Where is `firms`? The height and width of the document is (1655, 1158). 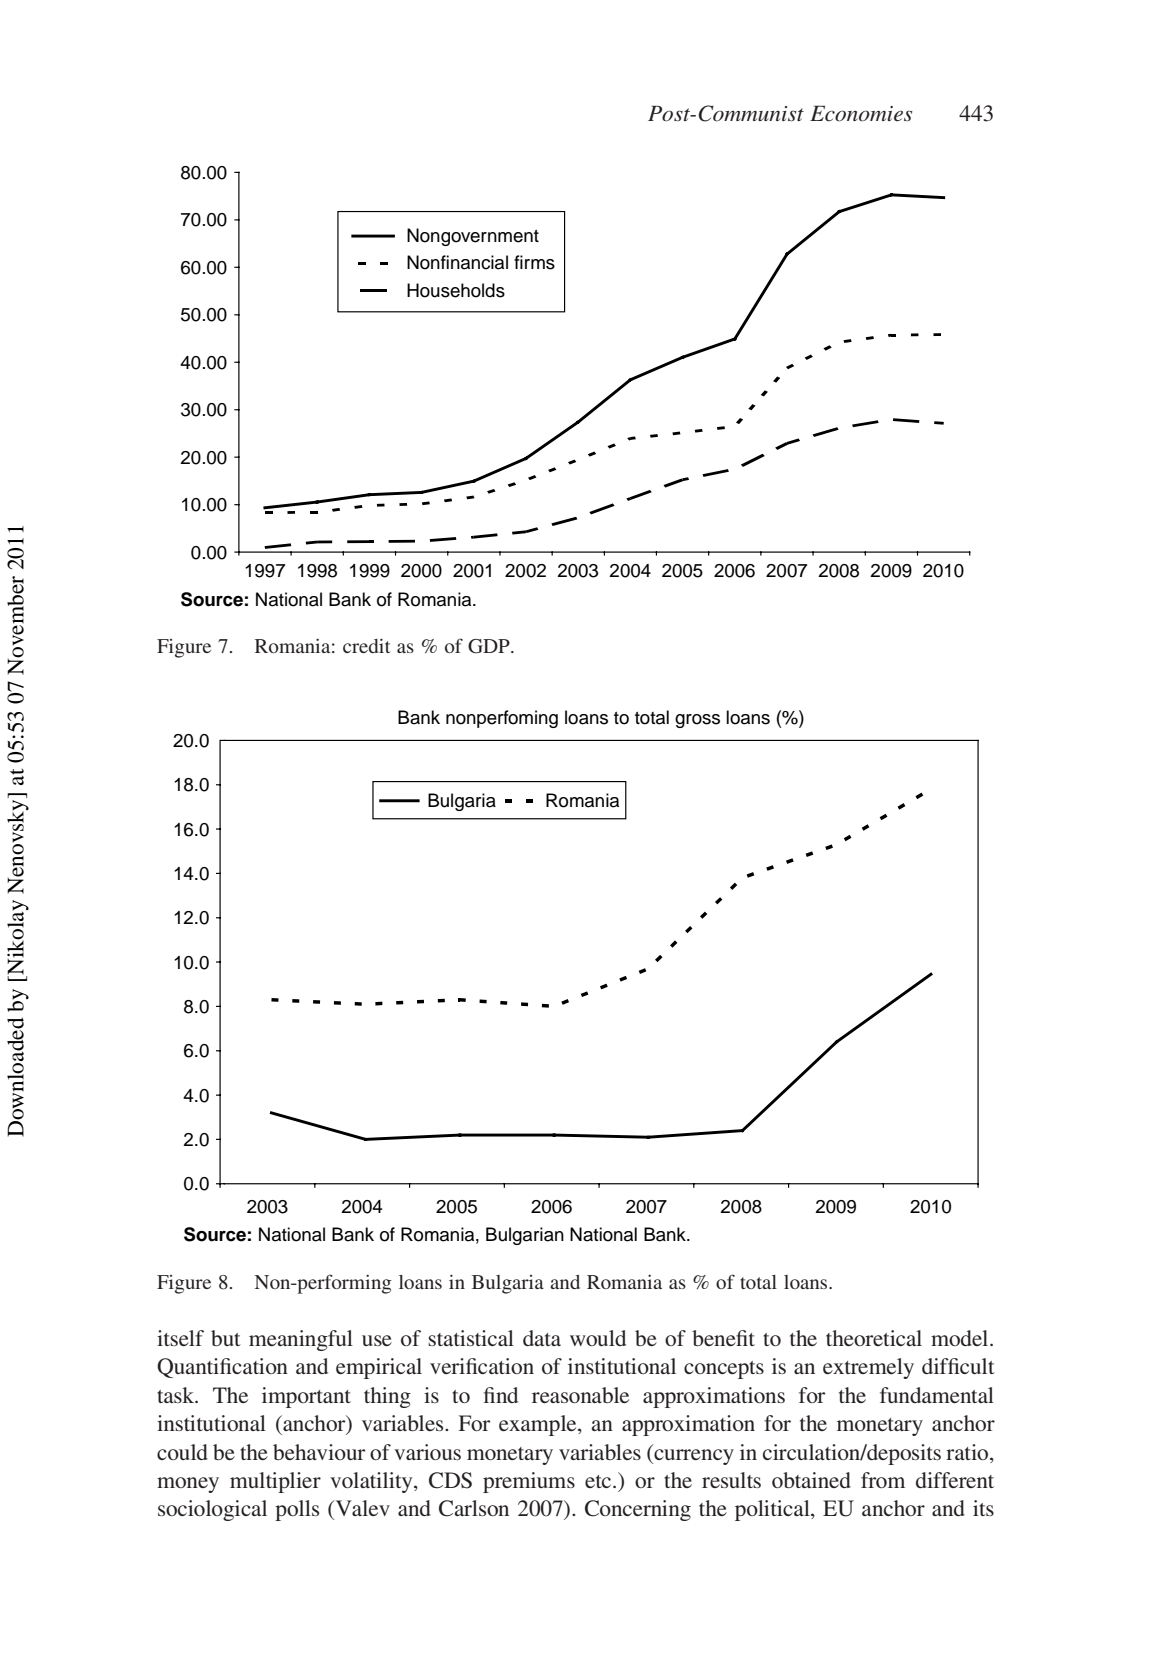
firms is located at coordinates (534, 262).
